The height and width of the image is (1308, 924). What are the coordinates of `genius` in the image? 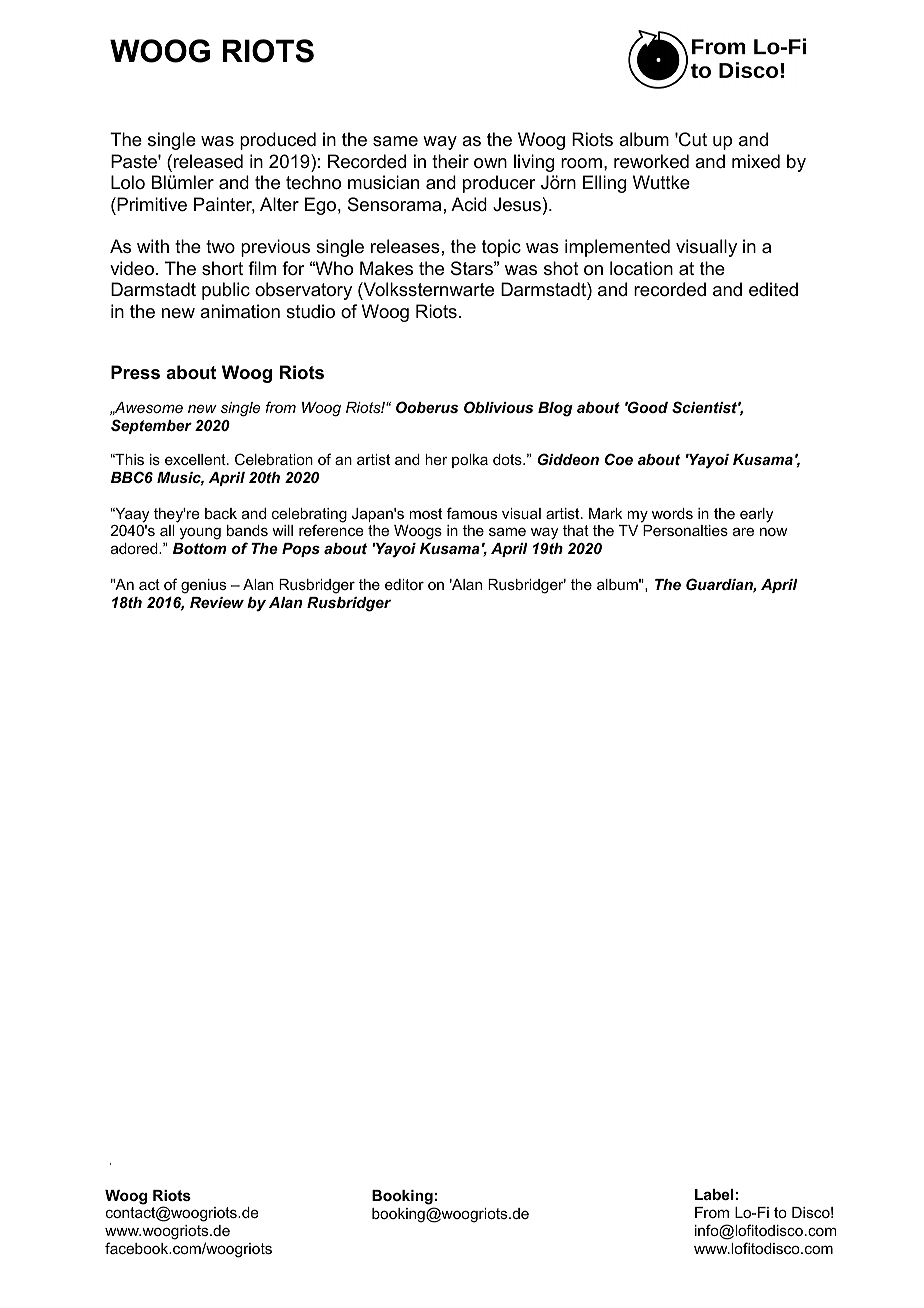 It's located at (203, 586).
